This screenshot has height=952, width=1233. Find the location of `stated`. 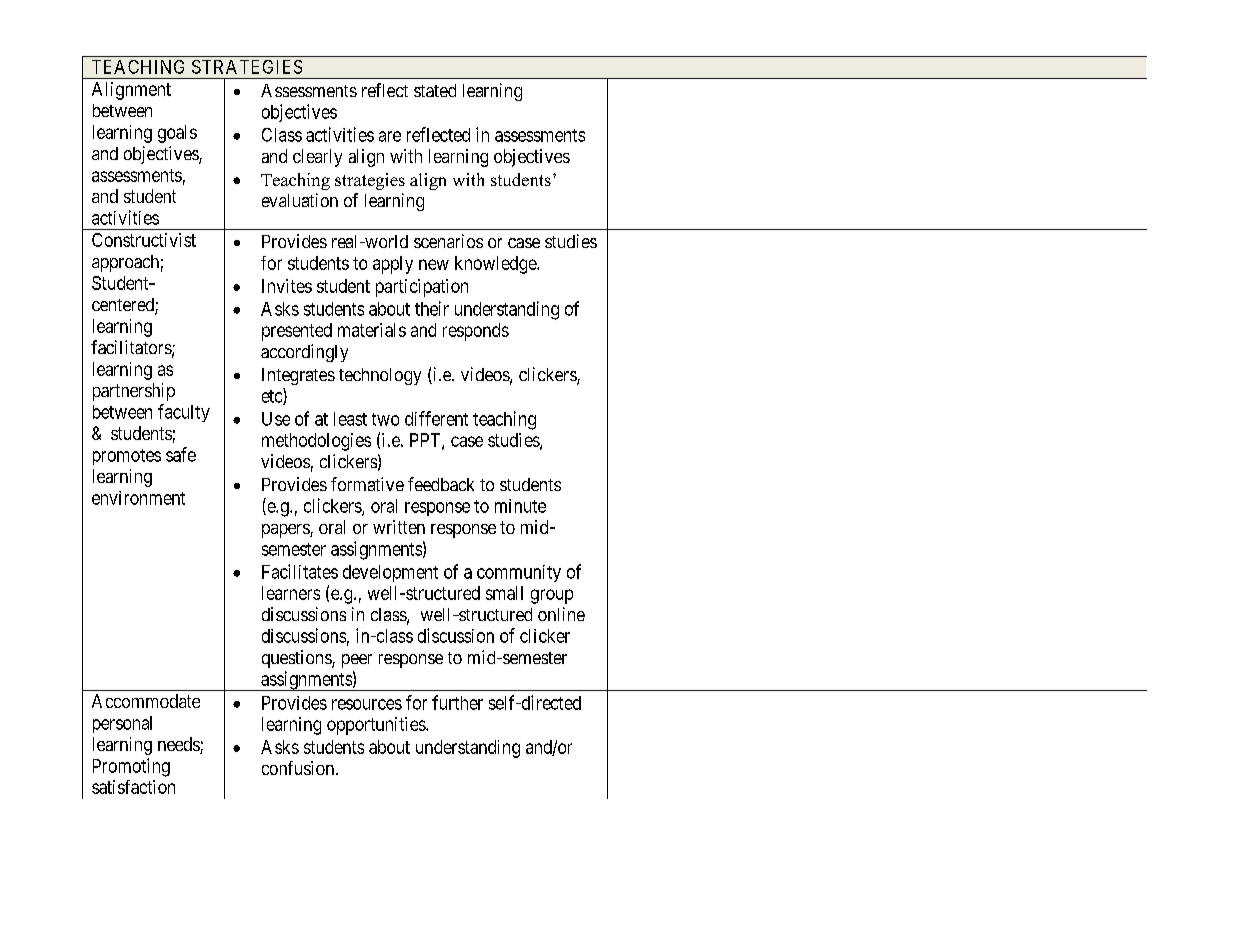

stated is located at coordinates (435, 90).
